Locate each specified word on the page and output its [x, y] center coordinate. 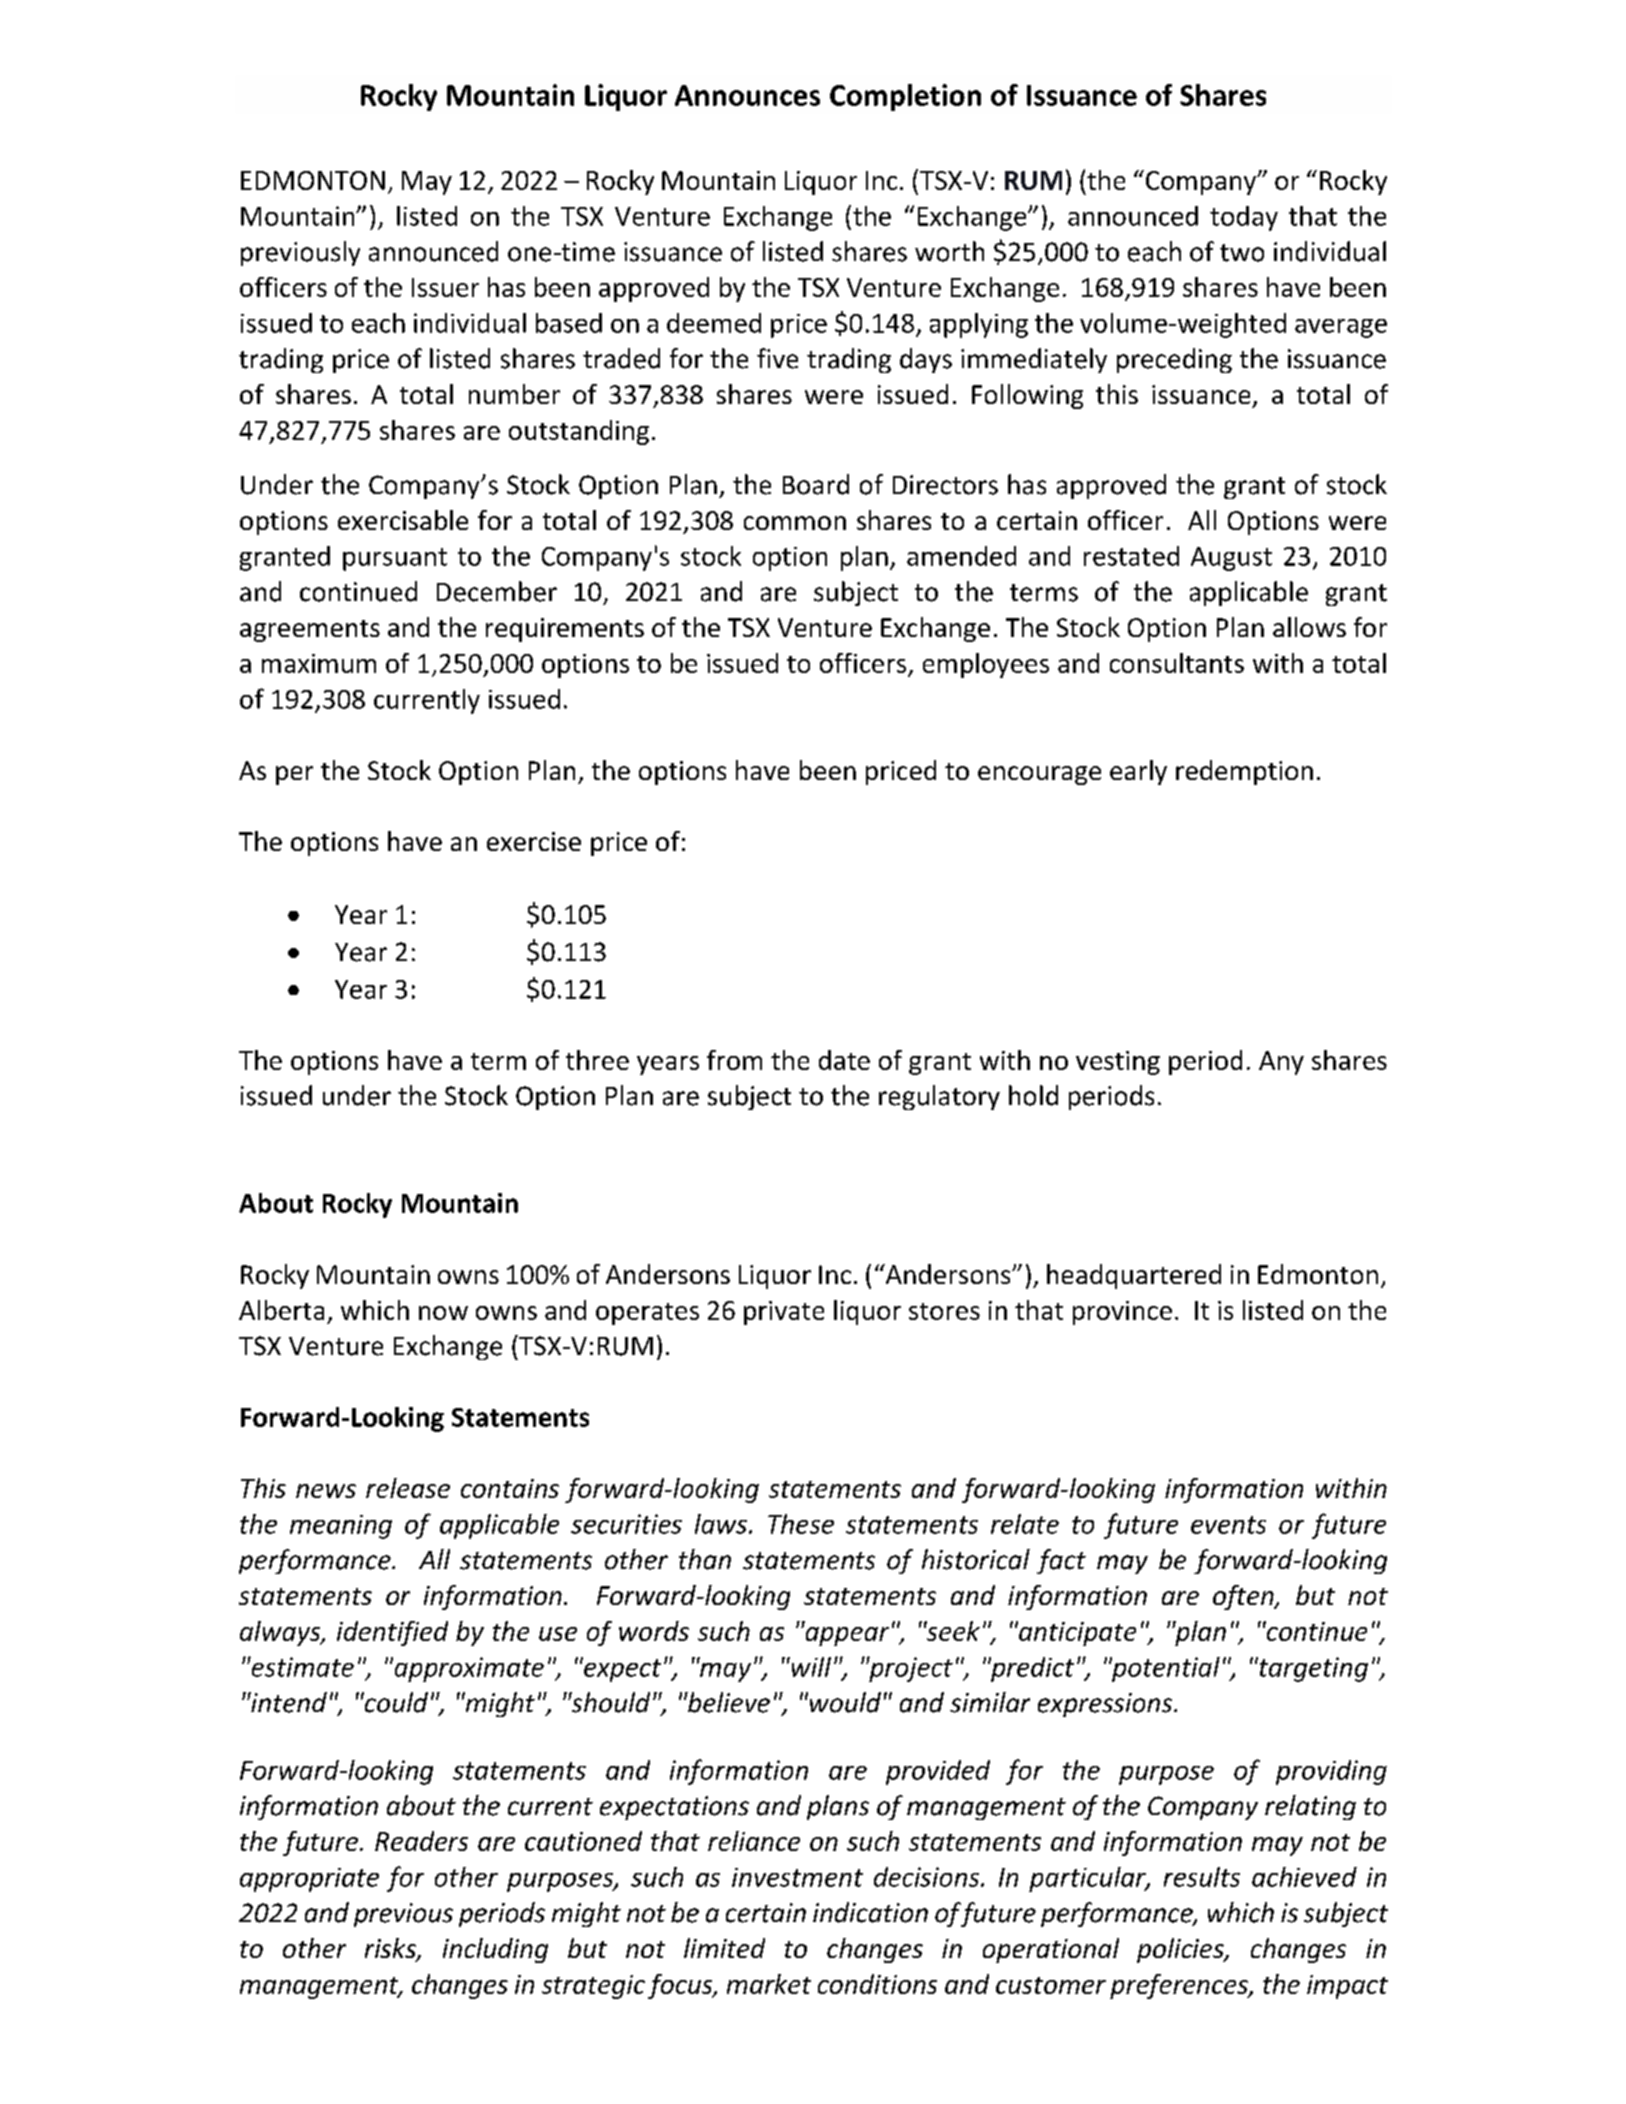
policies [1181, 1950]
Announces [747, 95]
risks [391, 1949]
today [1244, 218]
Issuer [445, 287]
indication [870, 1912]
